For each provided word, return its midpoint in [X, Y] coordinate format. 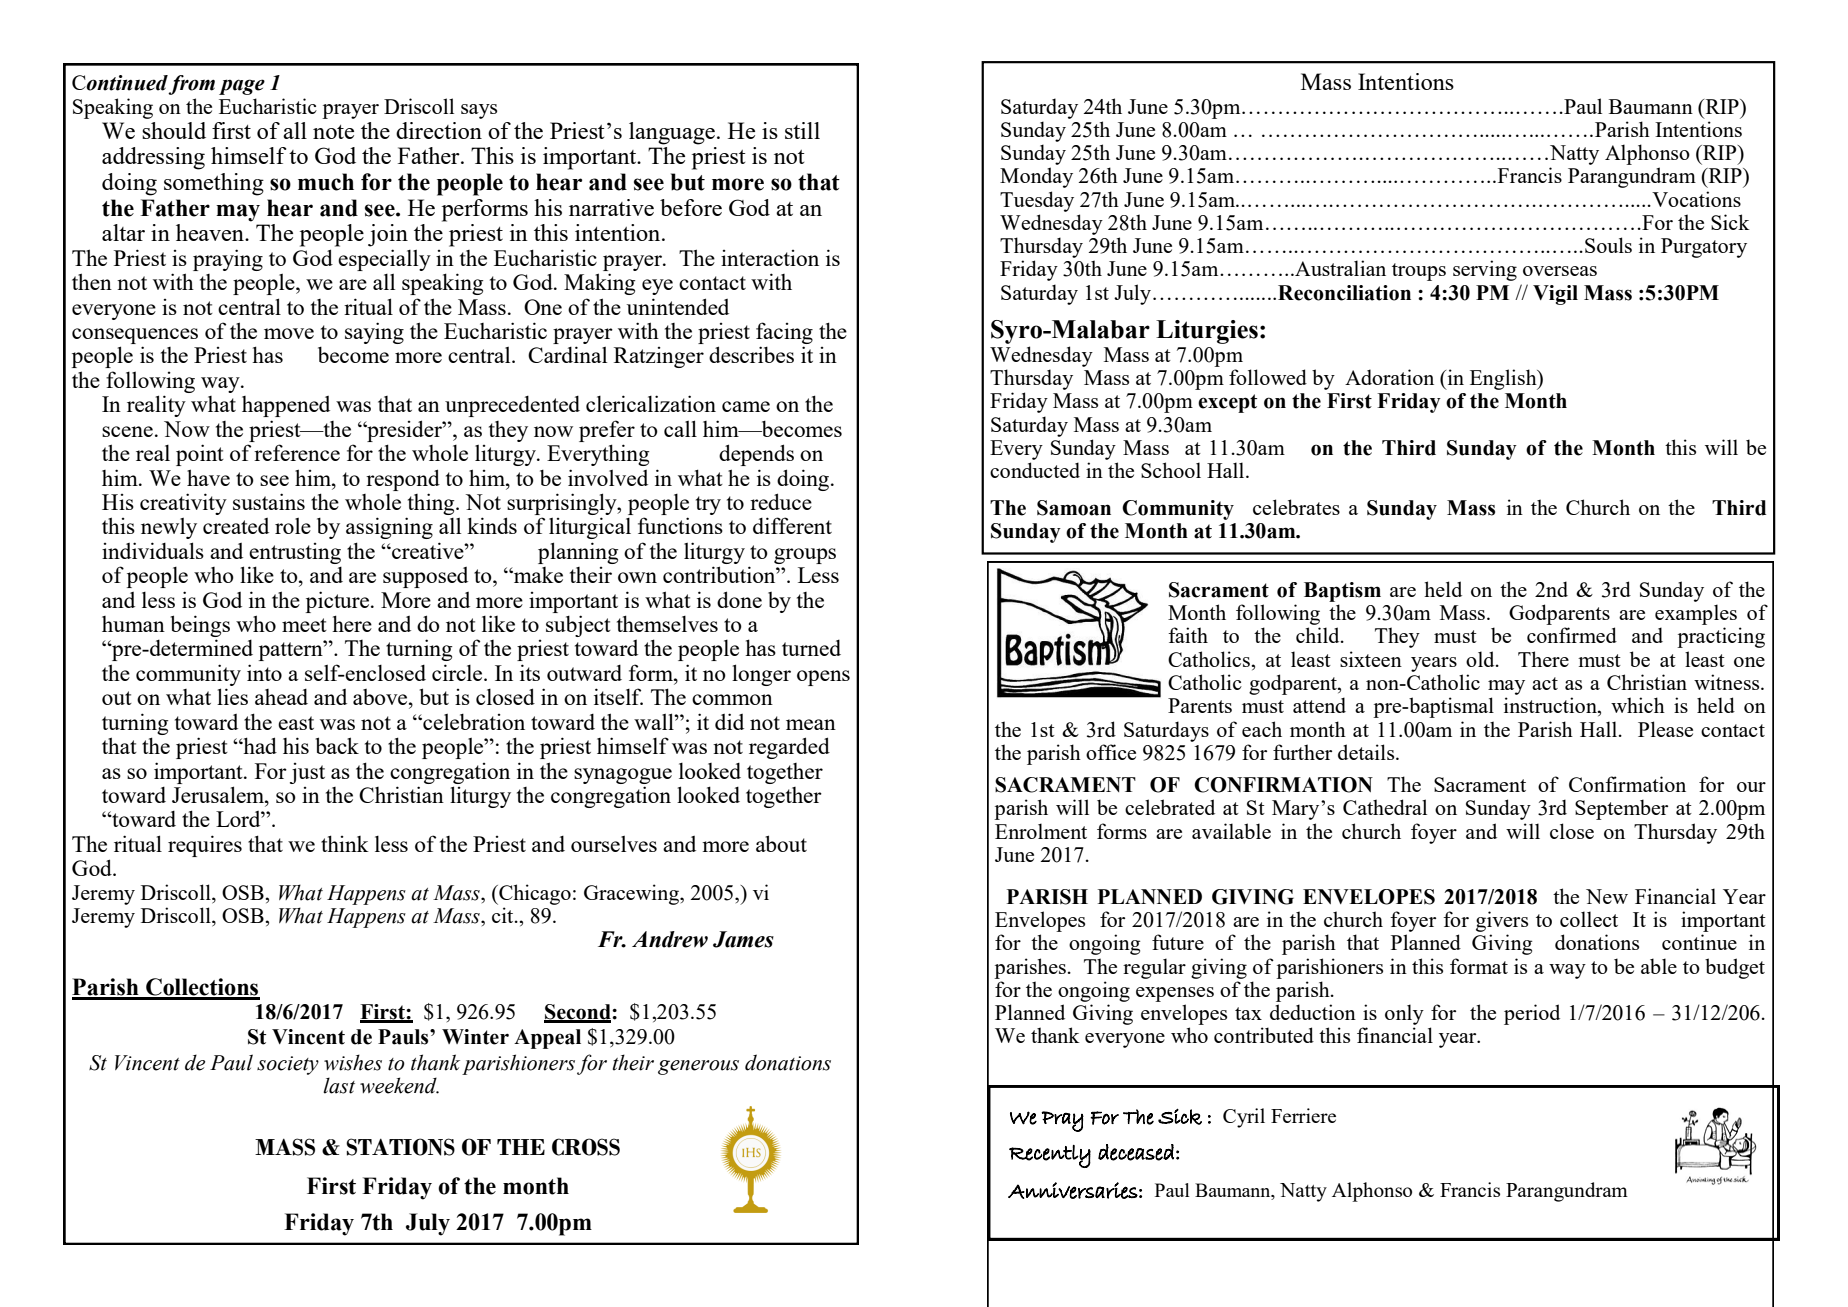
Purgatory [1704, 248]
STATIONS [400, 1147]
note [333, 132]
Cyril [1244, 1118]
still [802, 130]
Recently [1050, 1156]
